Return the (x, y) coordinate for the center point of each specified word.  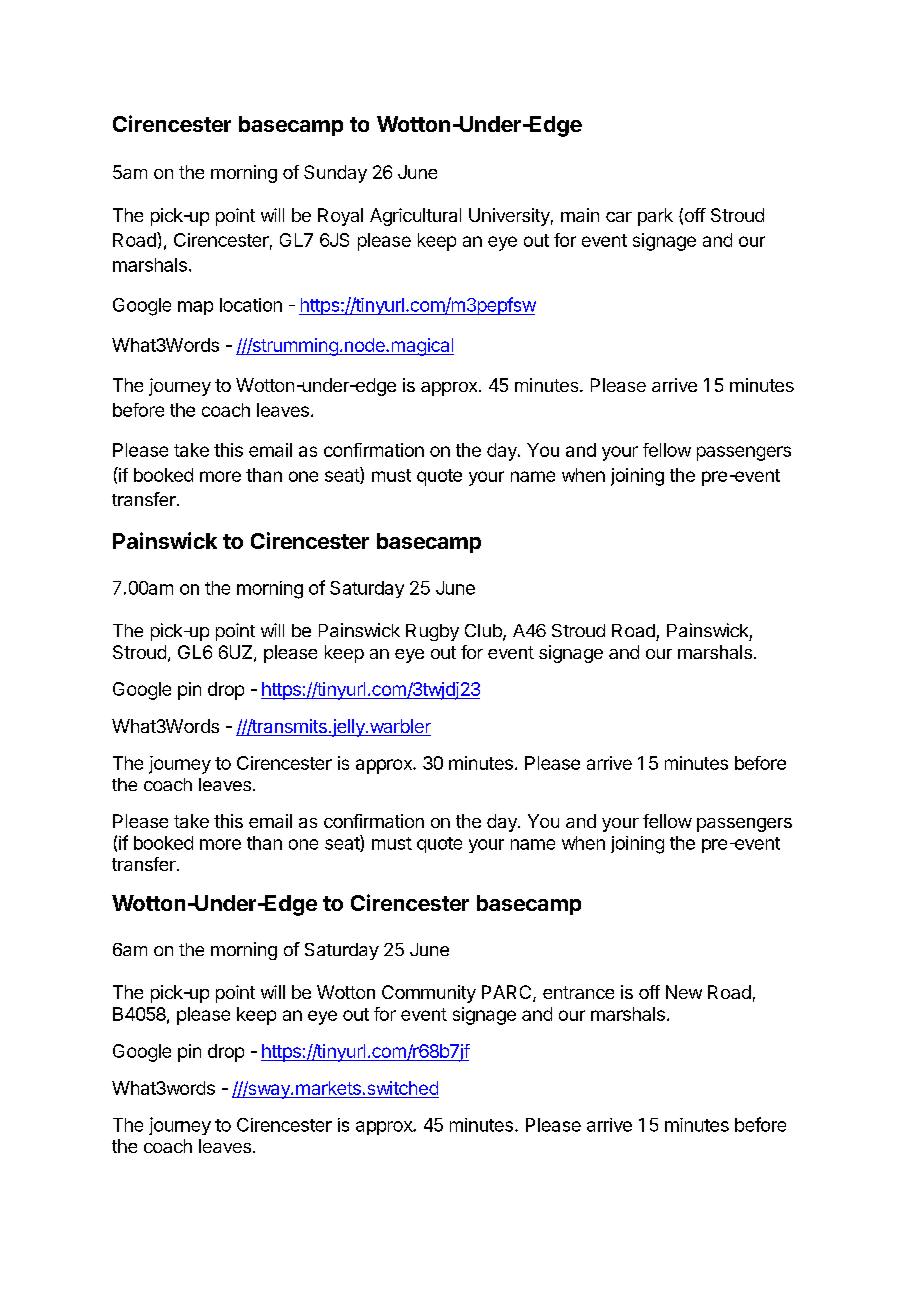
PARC (508, 993)
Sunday (335, 174)
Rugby (432, 632)
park (655, 217)
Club (484, 632)
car (619, 217)
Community (429, 994)
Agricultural (415, 217)
